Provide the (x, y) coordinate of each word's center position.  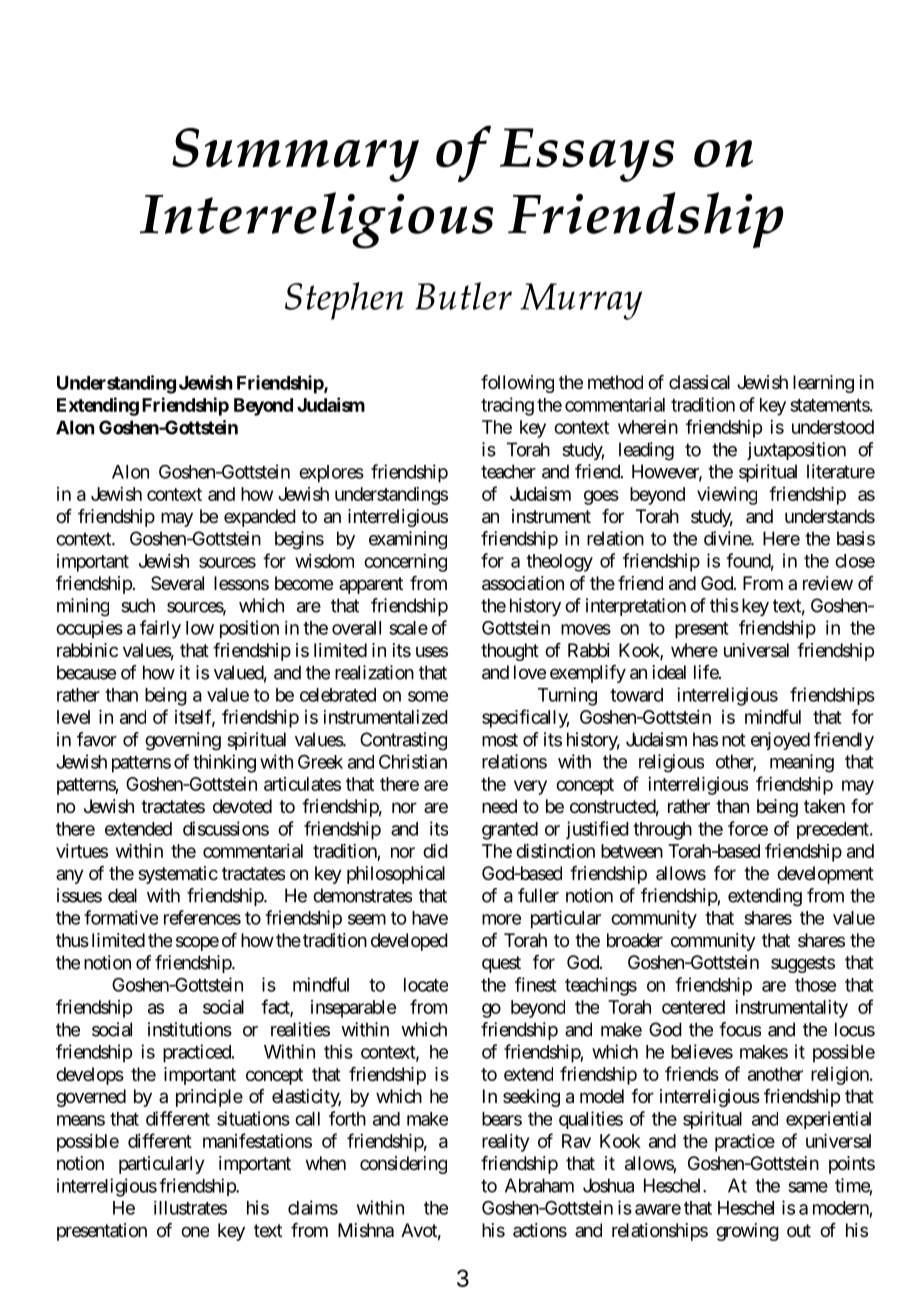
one (195, 1231)
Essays (587, 155)
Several (177, 583)
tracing (507, 406)
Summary (295, 155)
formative (121, 917)
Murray (581, 301)
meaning (802, 763)
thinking (224, 763)
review (828, 583)
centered (693, 1007)
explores (331, 474)
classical (699, 382)
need (499, 806)
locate (426, 985)
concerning (405, 563)
